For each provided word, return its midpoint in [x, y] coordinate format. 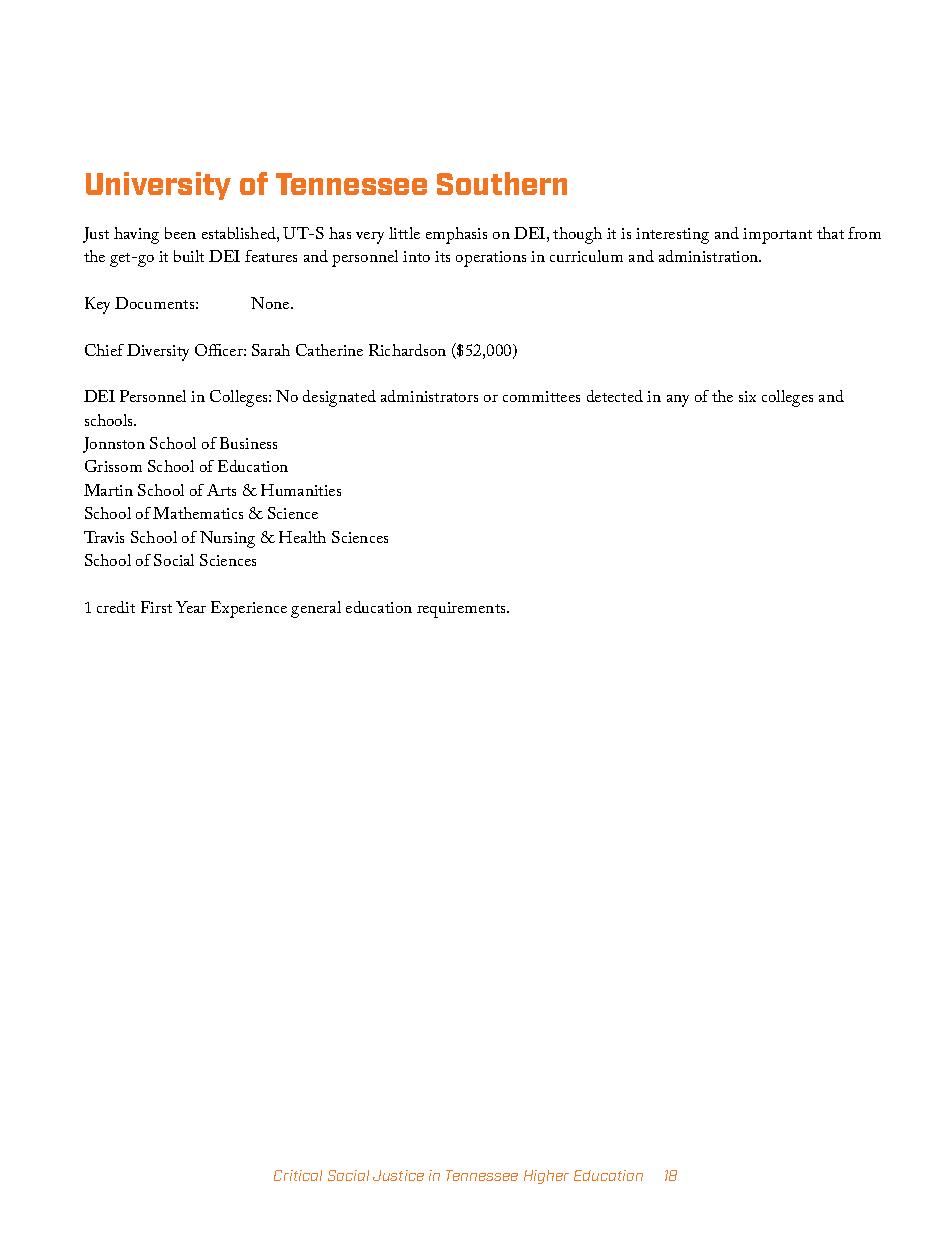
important [777, 236]
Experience [249, 609]
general [316, 609]
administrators [429, 396]
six [747, 396]
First [156, 607]
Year [191, 607]
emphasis [456, 235]
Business [248, 443]
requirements [462, 610]
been [180, 233]
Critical [298, 1175]
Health [302, 537]
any [678, 401]
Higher [546, 1177]
